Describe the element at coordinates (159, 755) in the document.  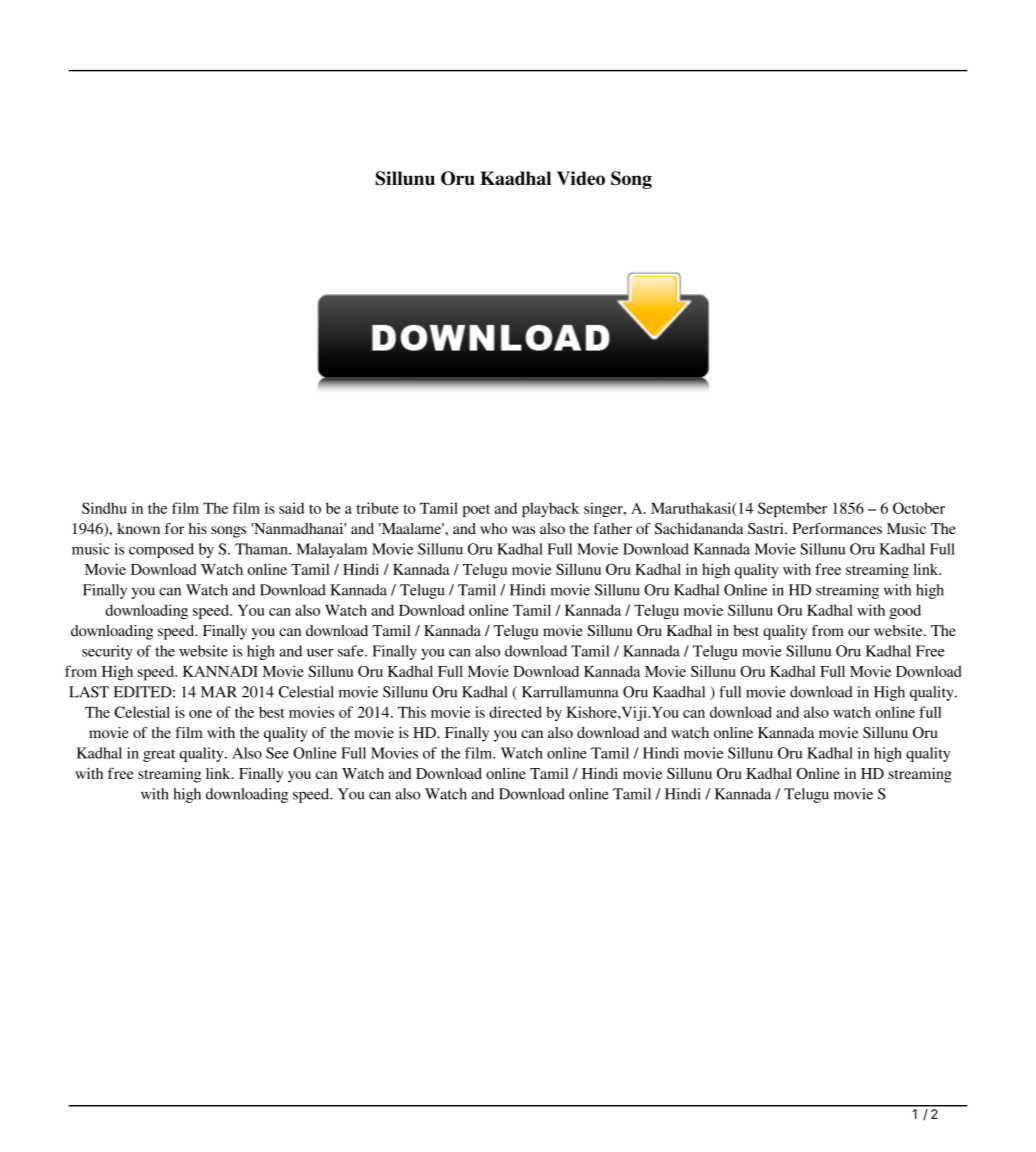
I see `great` at that location.
